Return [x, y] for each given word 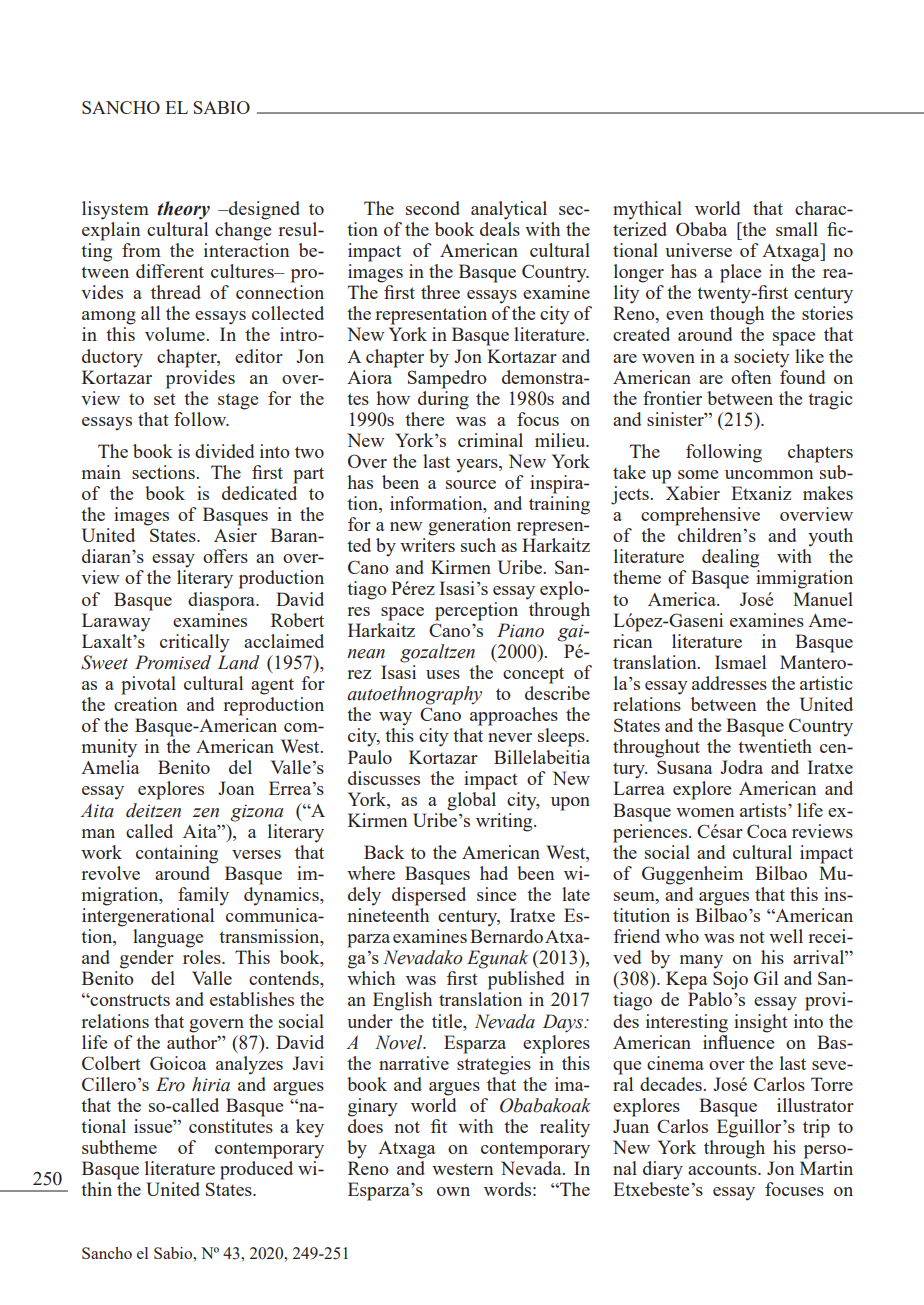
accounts [723, 1169]
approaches [514, 716]
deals [500, 229]
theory [183, 210]
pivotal [148, 685]
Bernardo [506, 936]
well [786, 936]
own [453, 1191]
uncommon [769, 474]
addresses [729, 683]
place [740, 273]
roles [203, 957]
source [471, 484]
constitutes [231, 1126]
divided [224, 451]
